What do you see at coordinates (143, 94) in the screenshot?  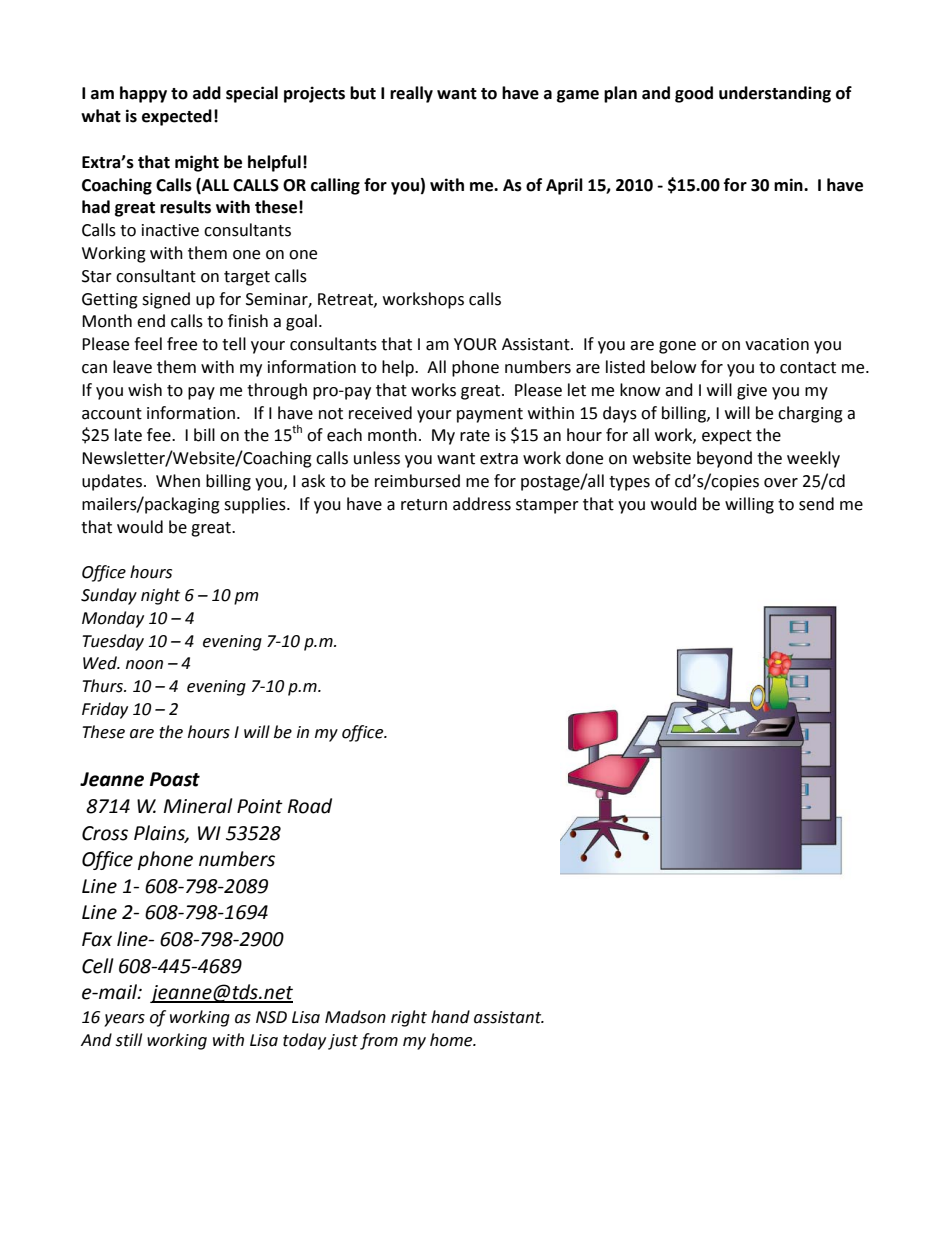 I see `happy` at bounding box center [143, 94].
